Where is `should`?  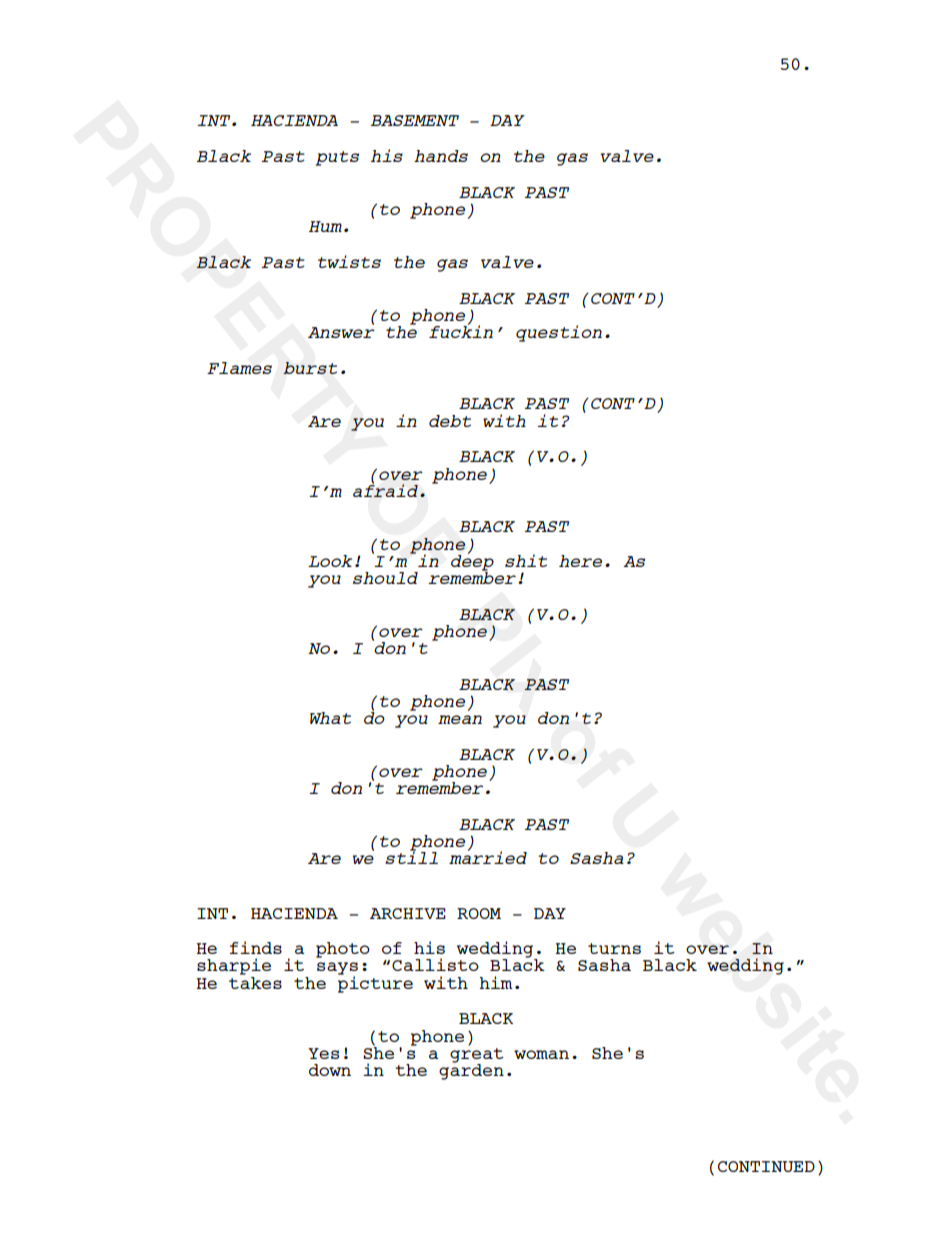
should is located at coordinates (385, 578).
